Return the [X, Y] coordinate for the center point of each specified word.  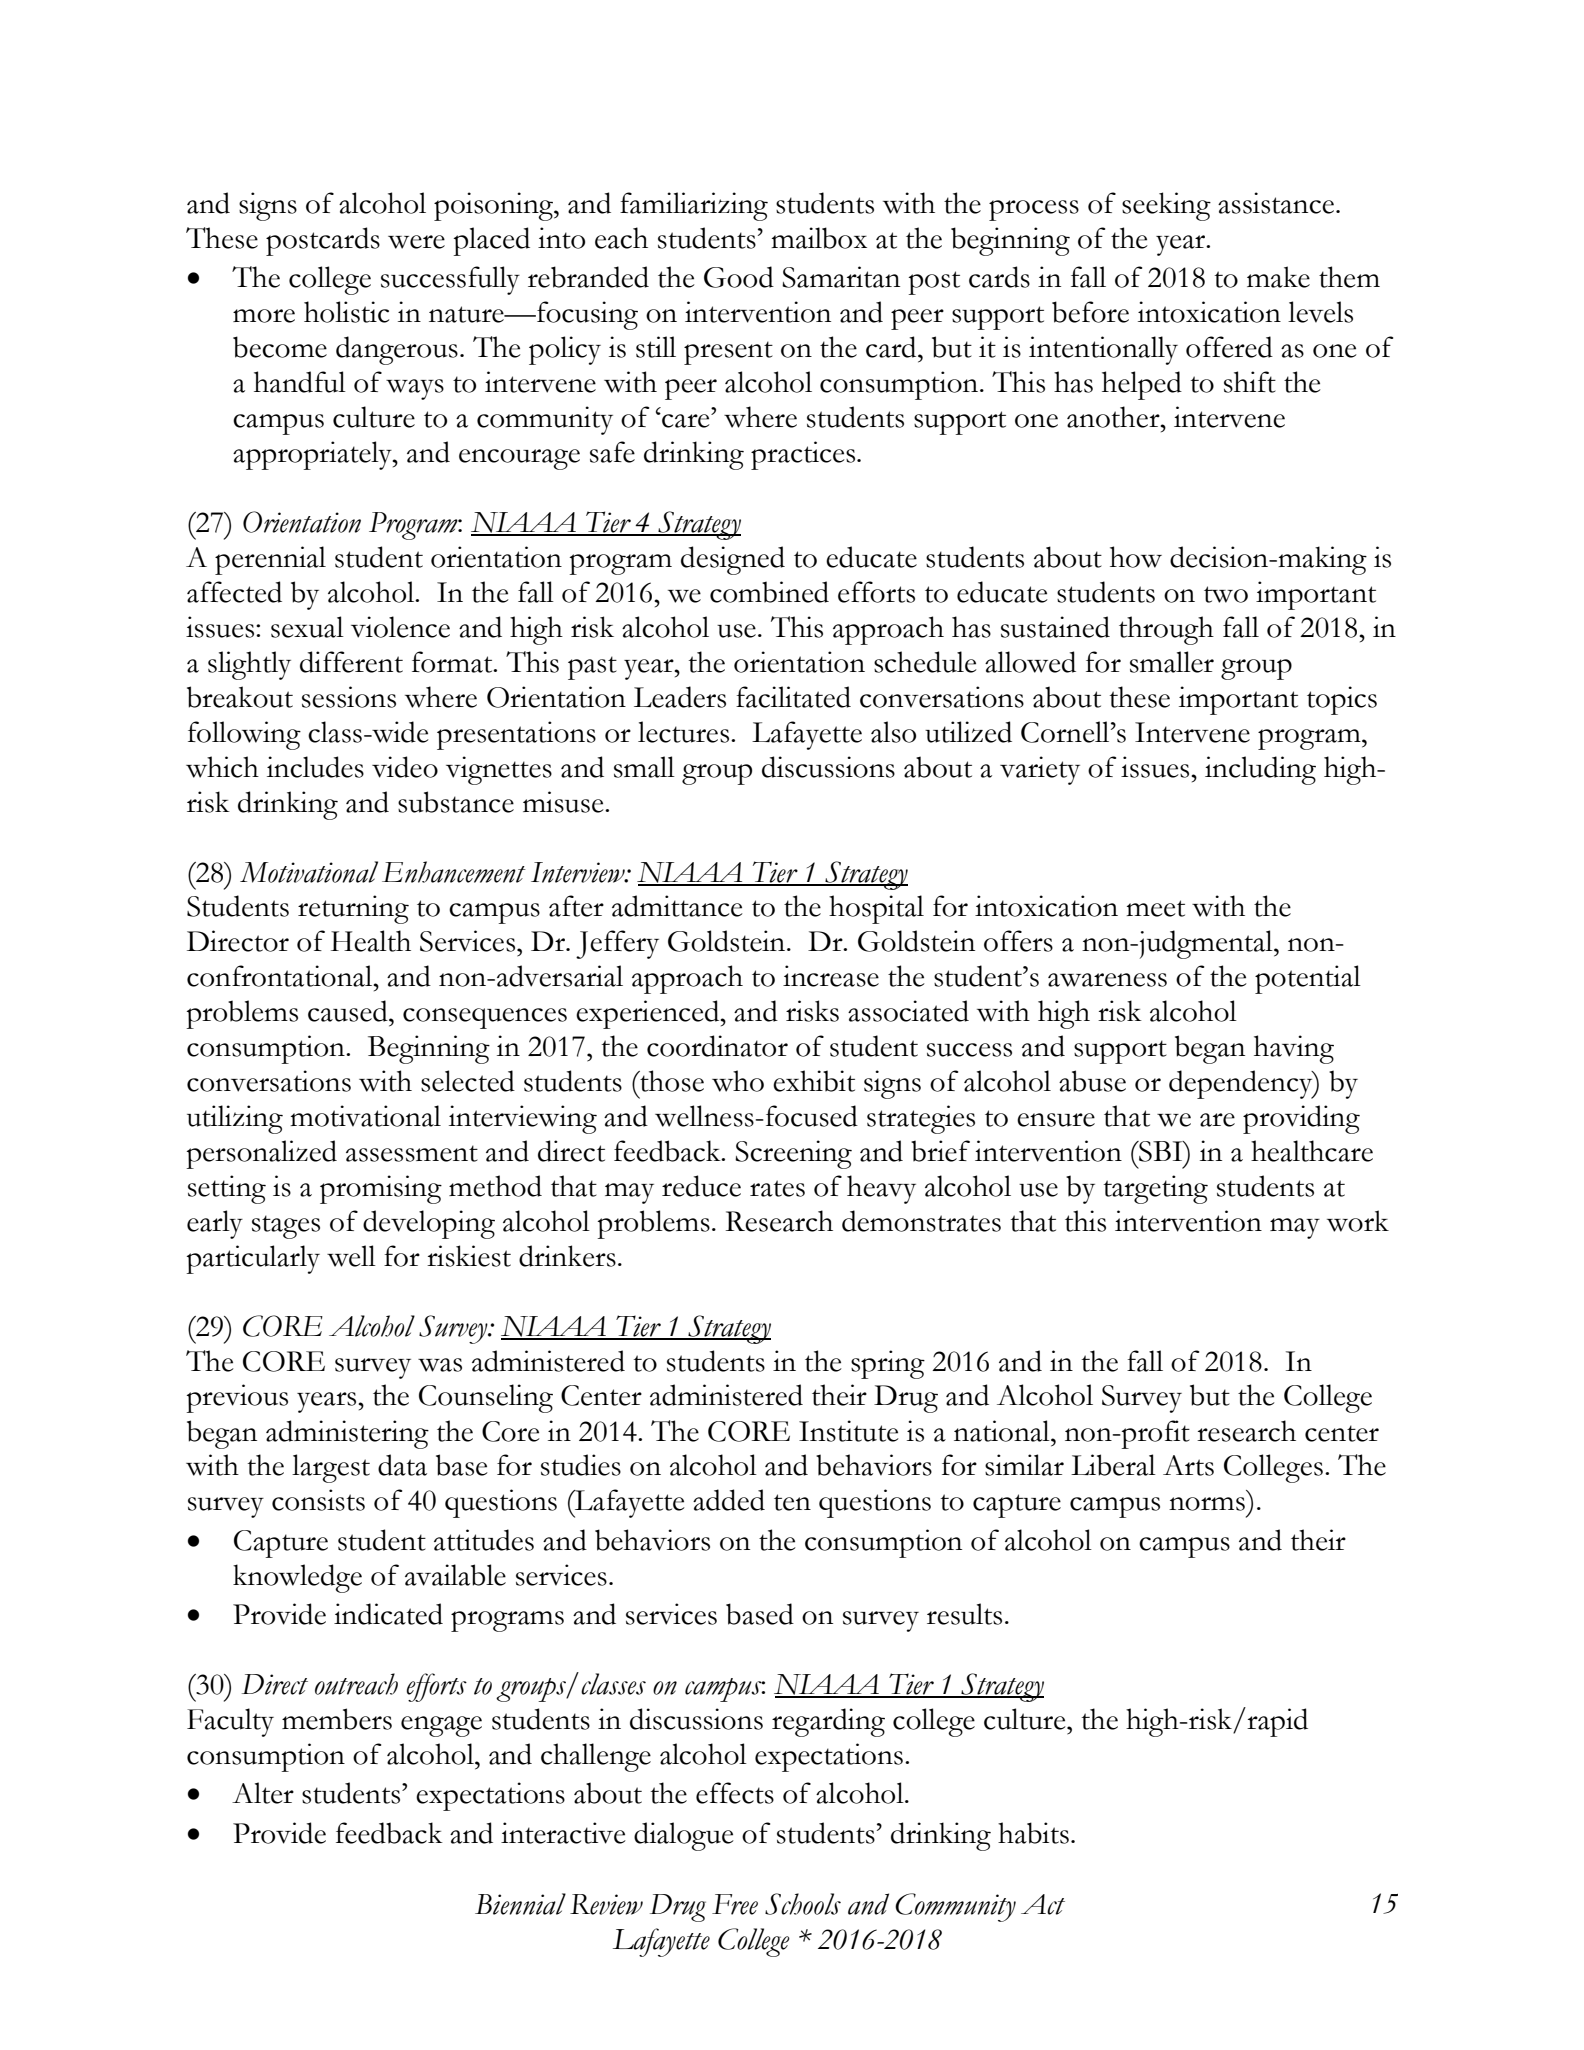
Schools [803, 1904]
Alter [263, 1793]
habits [1033, 1833]
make [1278, 277]
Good [739, 277]
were [416, 242]
